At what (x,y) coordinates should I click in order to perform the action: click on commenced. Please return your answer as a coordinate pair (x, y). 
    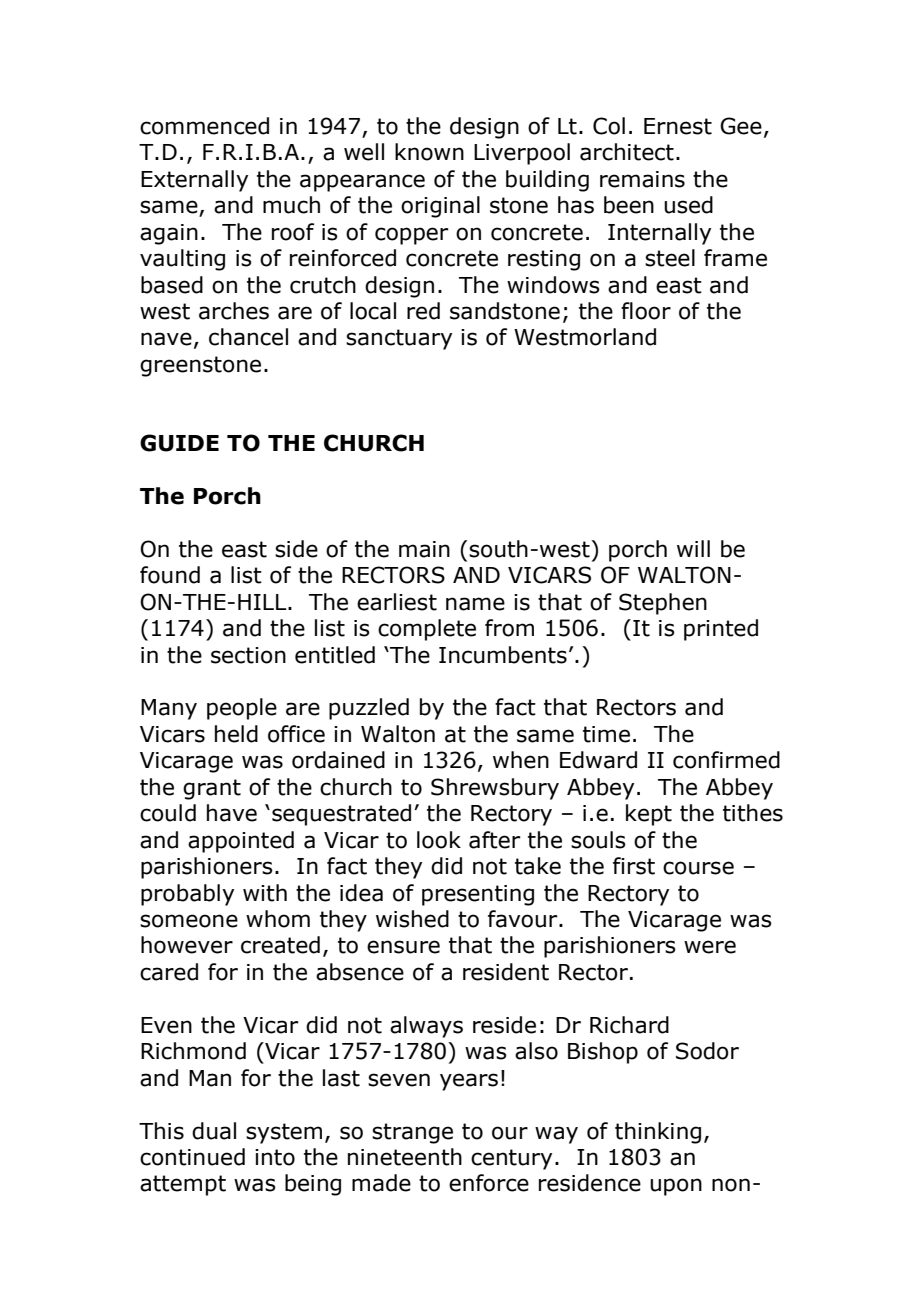
    Looking at the image, I should click on (204, 126).
